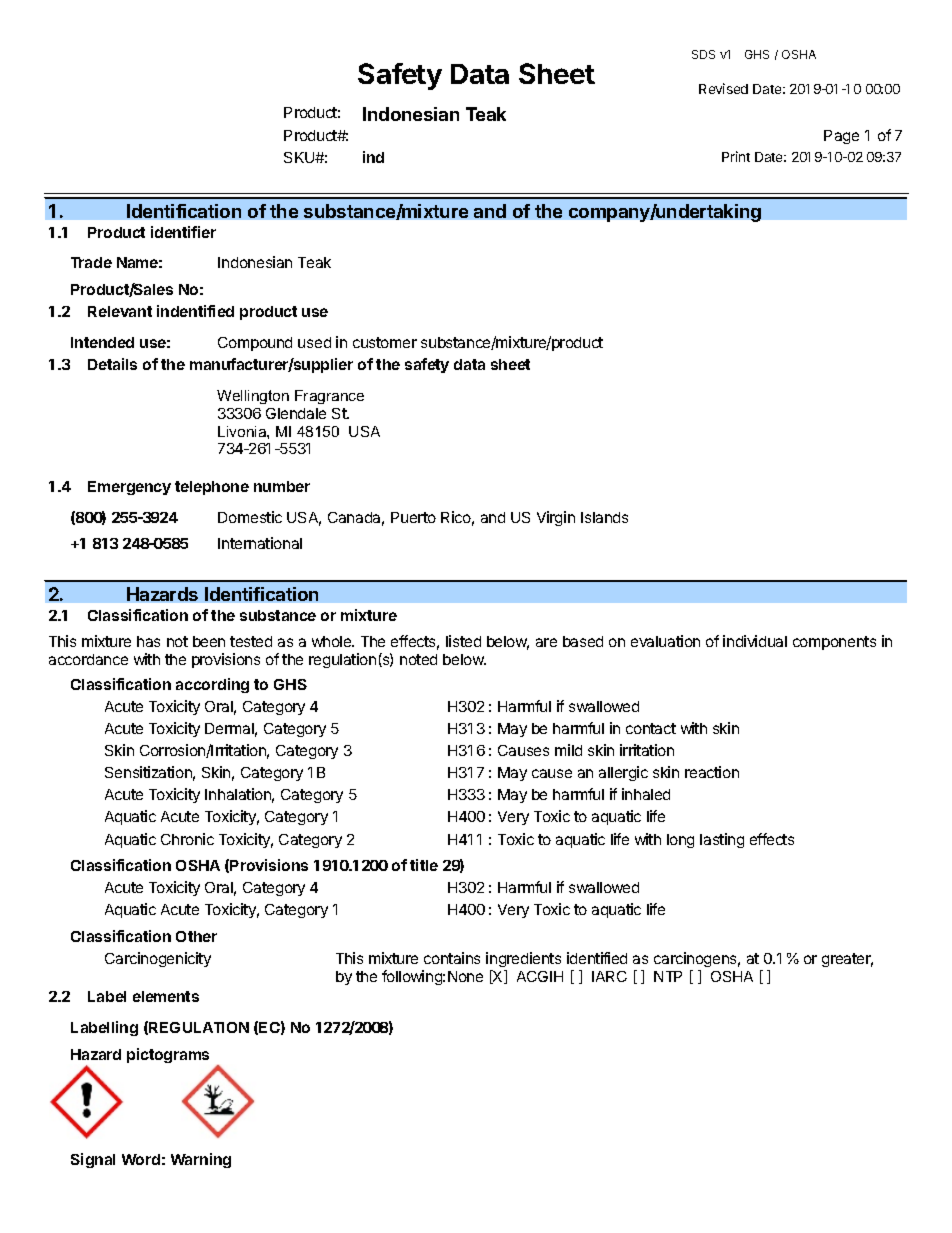  Describe the element at coordinates (755, 641) in the screenshot. I see `individual` at that location.
